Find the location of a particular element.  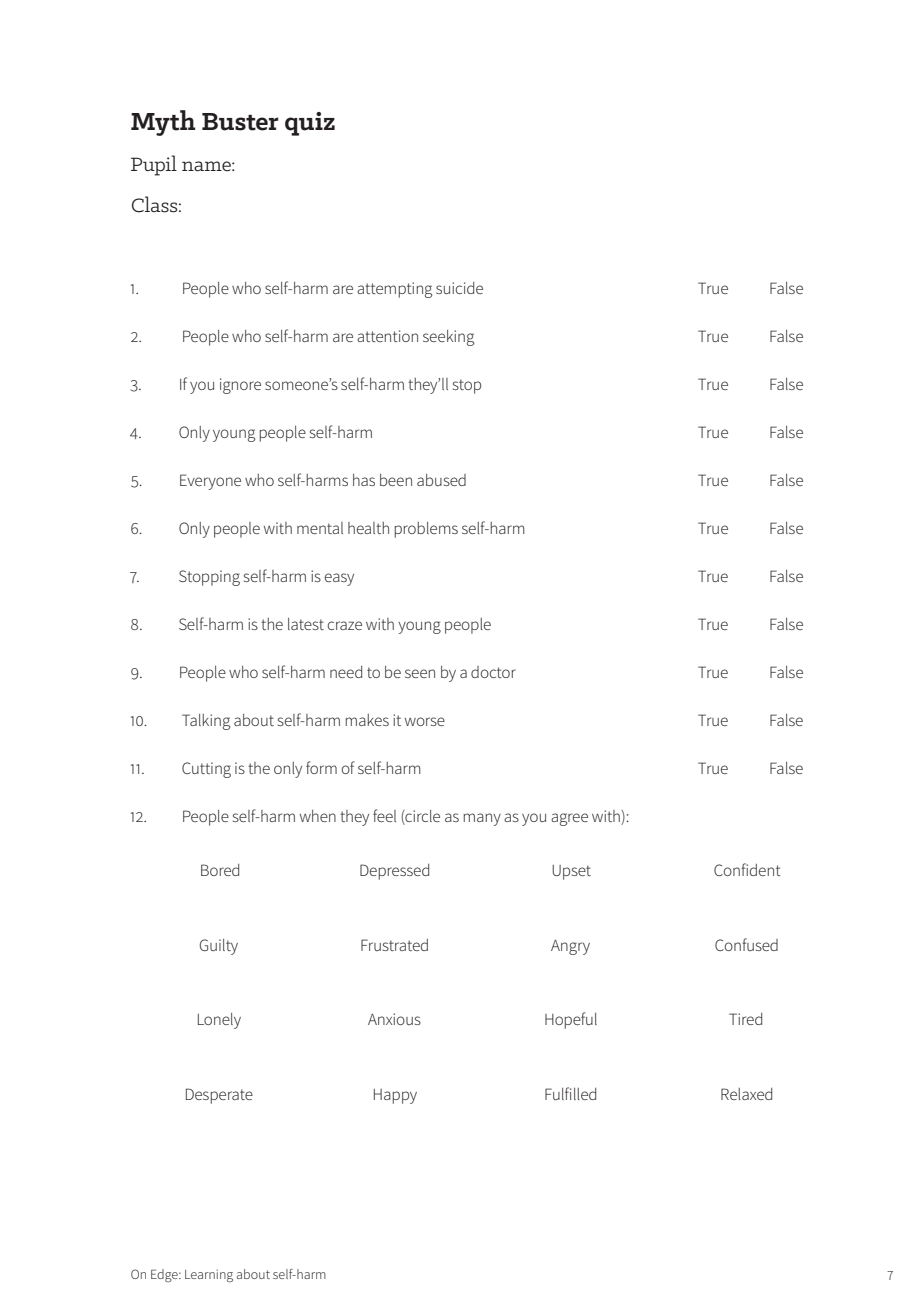

ignore is located at coordinates (240, 386).
